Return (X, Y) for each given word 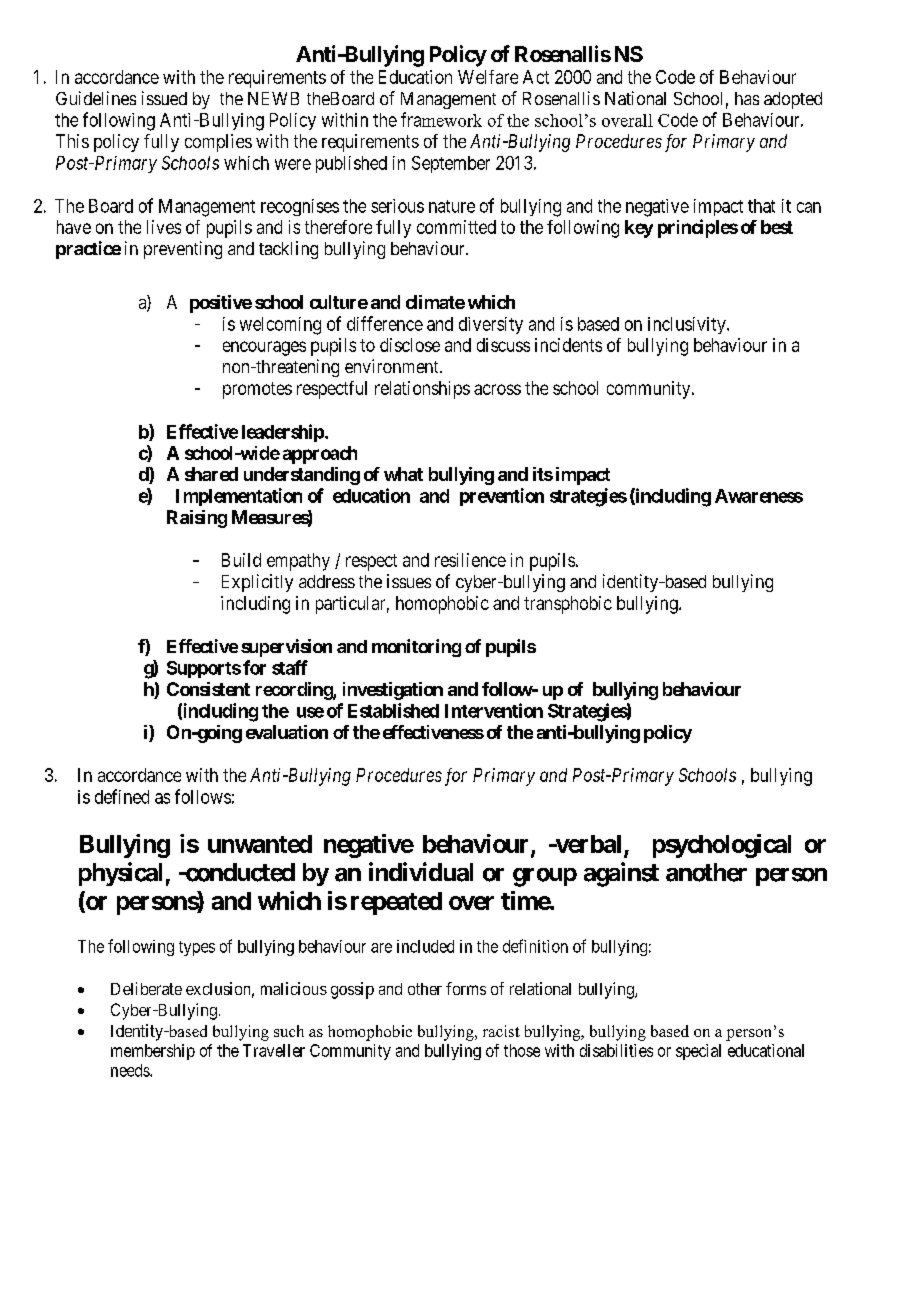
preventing (183, 250)
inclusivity (688, 325)
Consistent (208, 689)
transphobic (568, 605)
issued (164, 98)
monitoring (416, 648)
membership (153, 1052)
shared (211, 474)
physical (120, 874)
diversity (491, 325)
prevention (502, 497)
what (403, 474)
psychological (722, 846)
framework (441, 119)
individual (421, 872)
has (747, 98)
